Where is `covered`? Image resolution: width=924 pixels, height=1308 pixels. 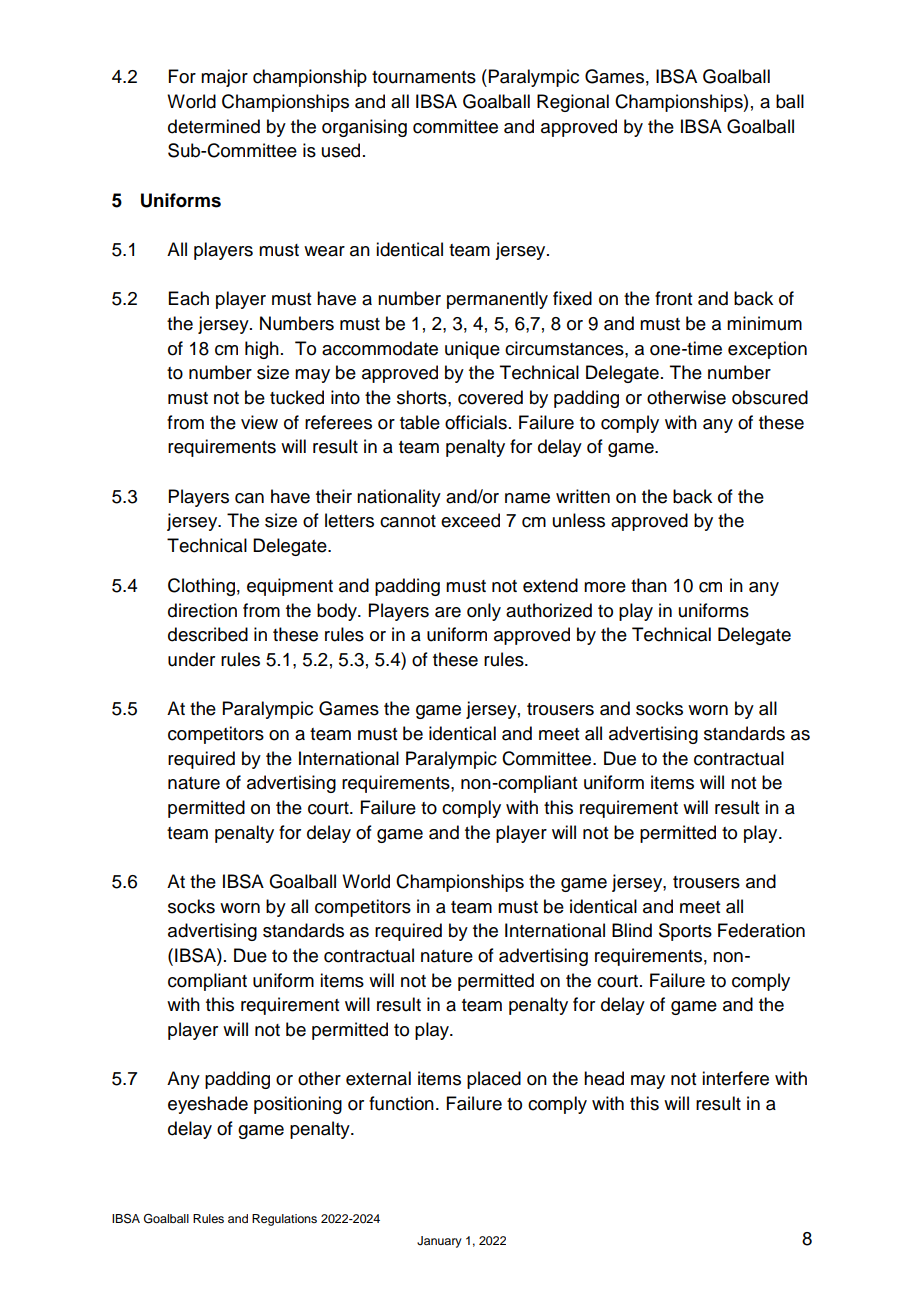 covered is located at coordinates (490, 397).
